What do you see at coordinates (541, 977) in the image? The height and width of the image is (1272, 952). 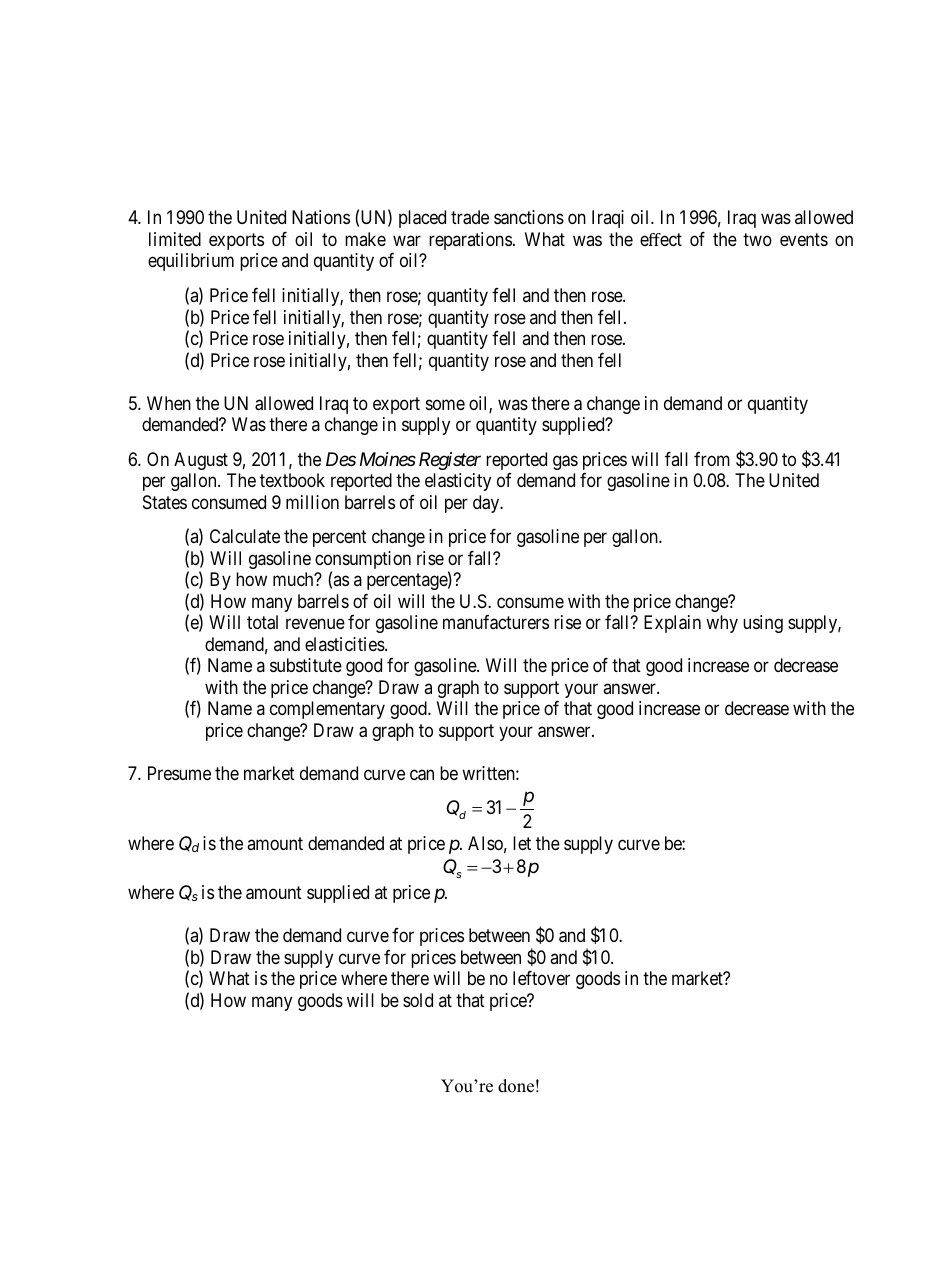 I see `leftover` at bounding box center [541, 977].
